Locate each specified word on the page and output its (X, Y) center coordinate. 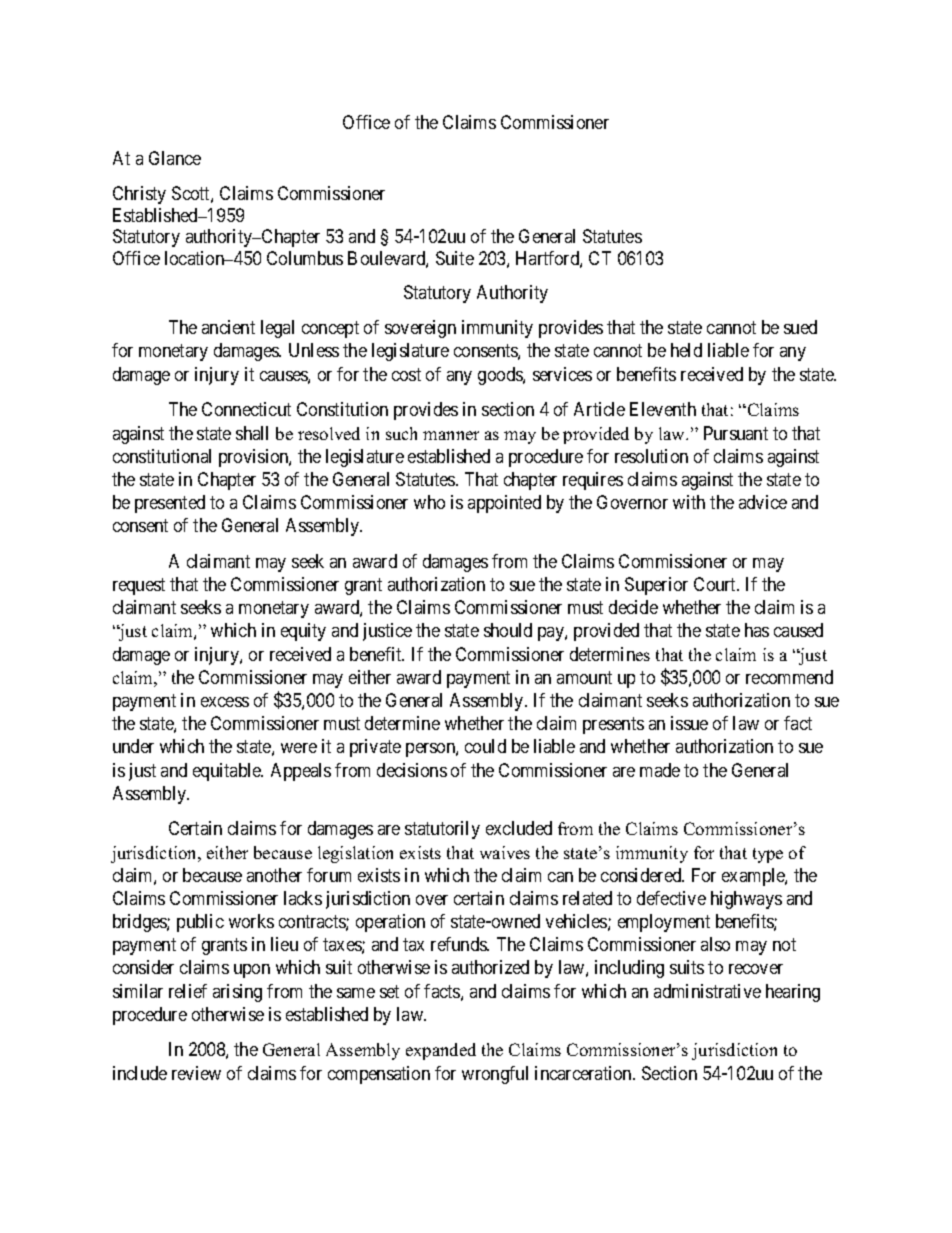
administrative (707, 991)
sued (800, 327)
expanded (441, 1051)
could (485, 746)
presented (170, 504)
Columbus (305, 258)
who (429, 502)
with (689, 502)
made (660, 770)
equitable (228, 772)
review (196, 1073)
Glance (175, 158)
